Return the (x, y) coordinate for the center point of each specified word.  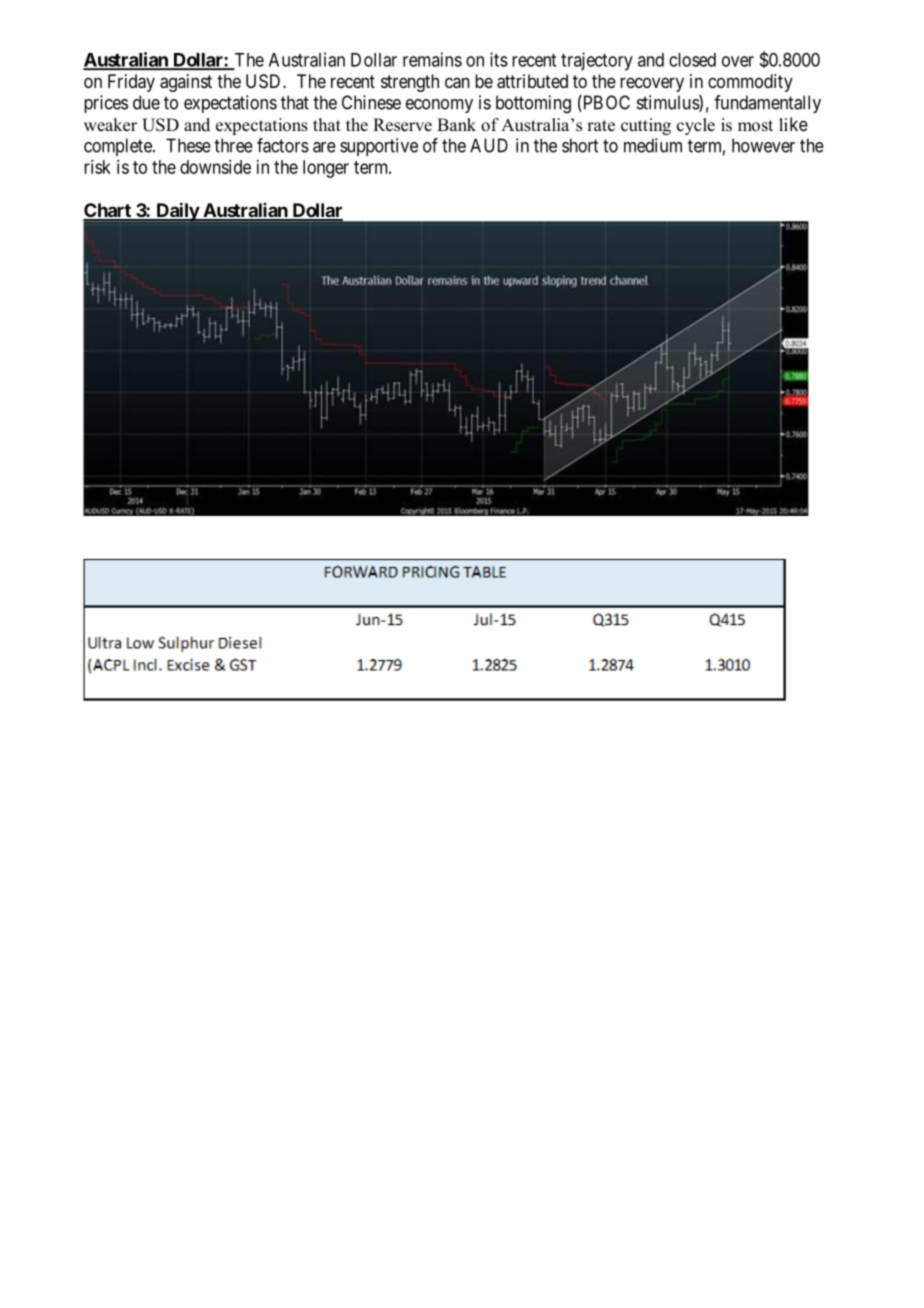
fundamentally (767, 104)
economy (439, 106)
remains (432, 59)
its (499, 59)
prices (106, 104)
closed (692, 60)
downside (215, 167)
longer (326, 169)
